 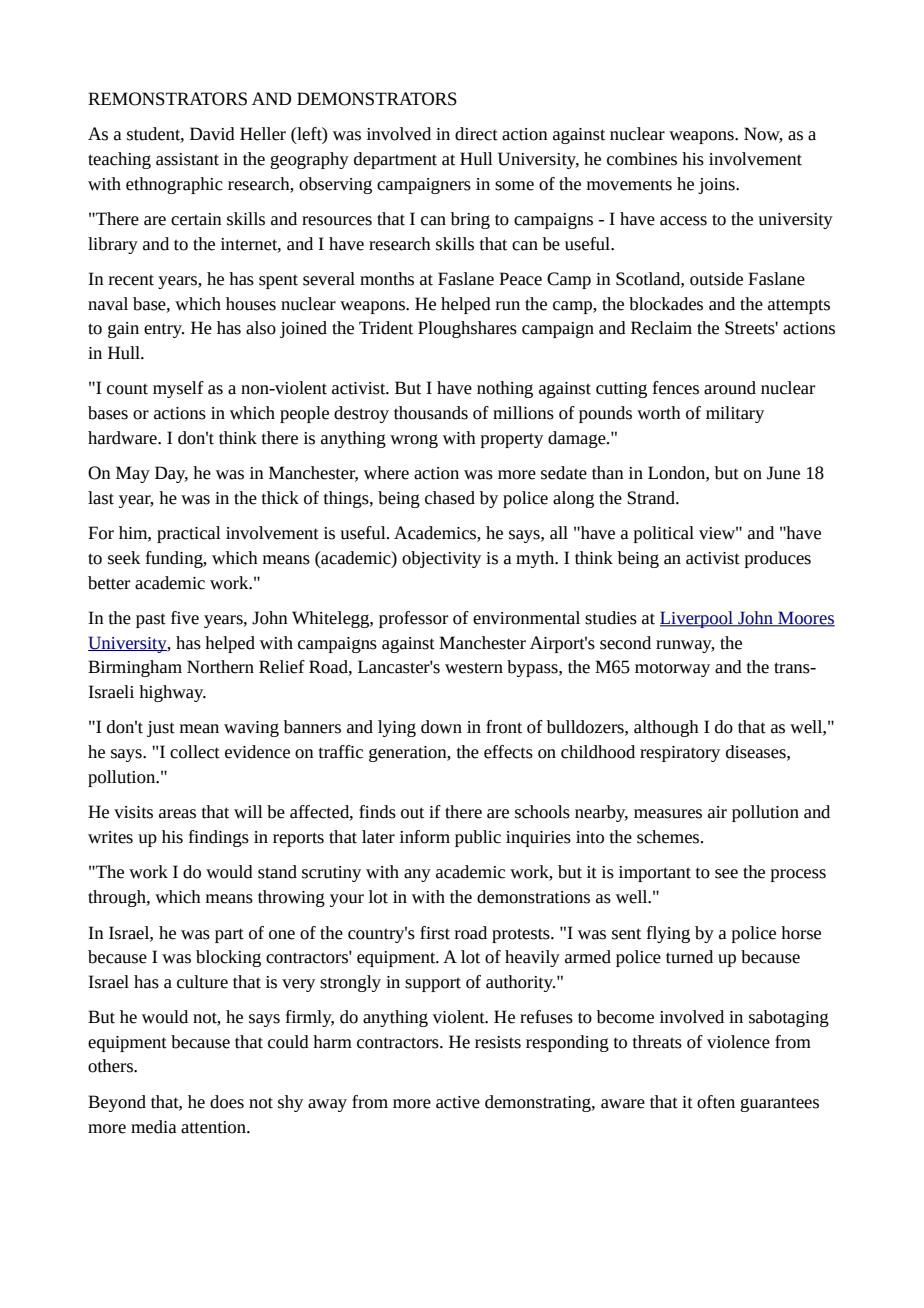 What do you see at coordinates (680, 754) in the image?
I see `respiratory` at bounding box center [680, 754].
